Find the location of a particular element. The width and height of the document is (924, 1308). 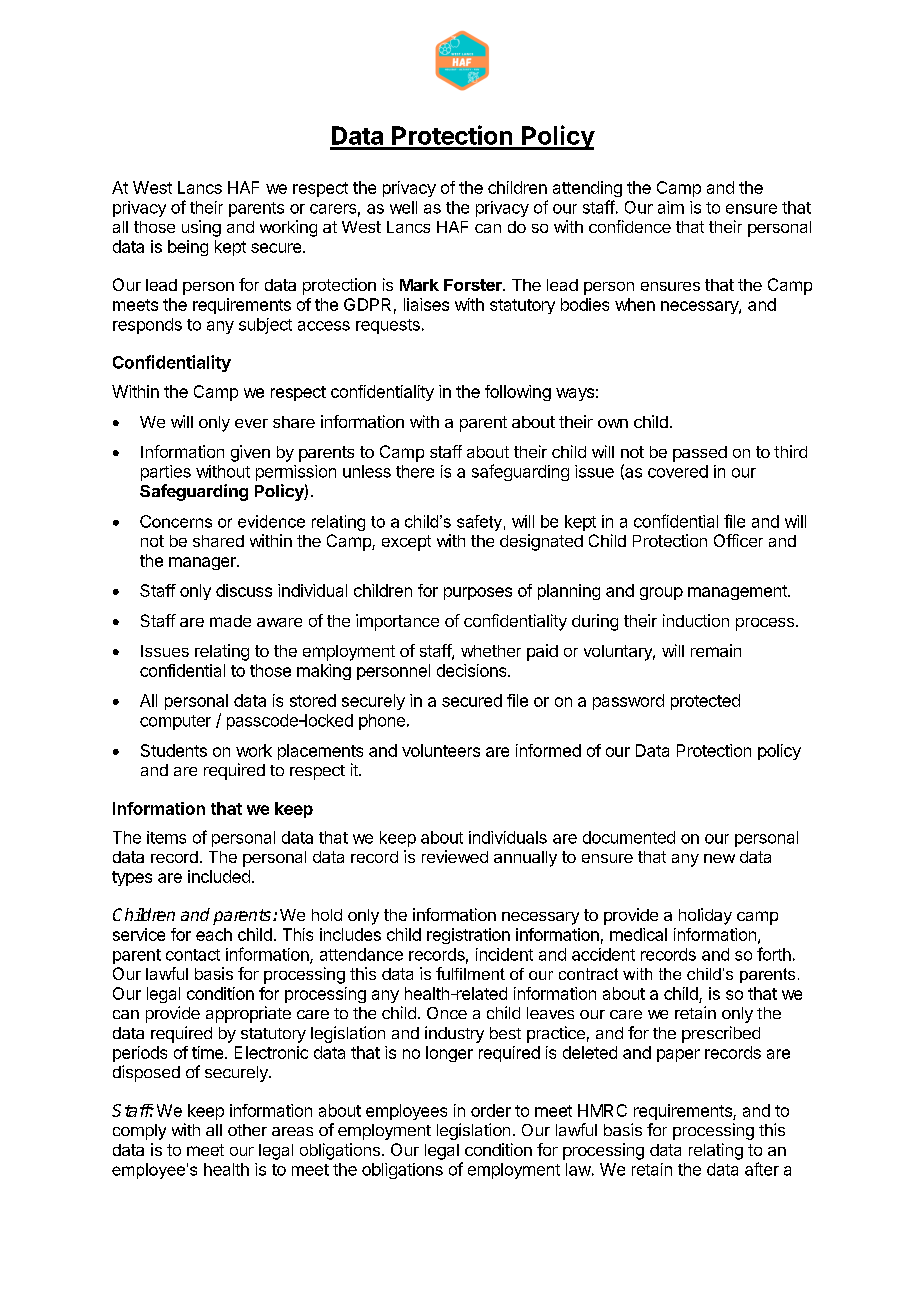

decisions is located at coordinates (473, 670).
